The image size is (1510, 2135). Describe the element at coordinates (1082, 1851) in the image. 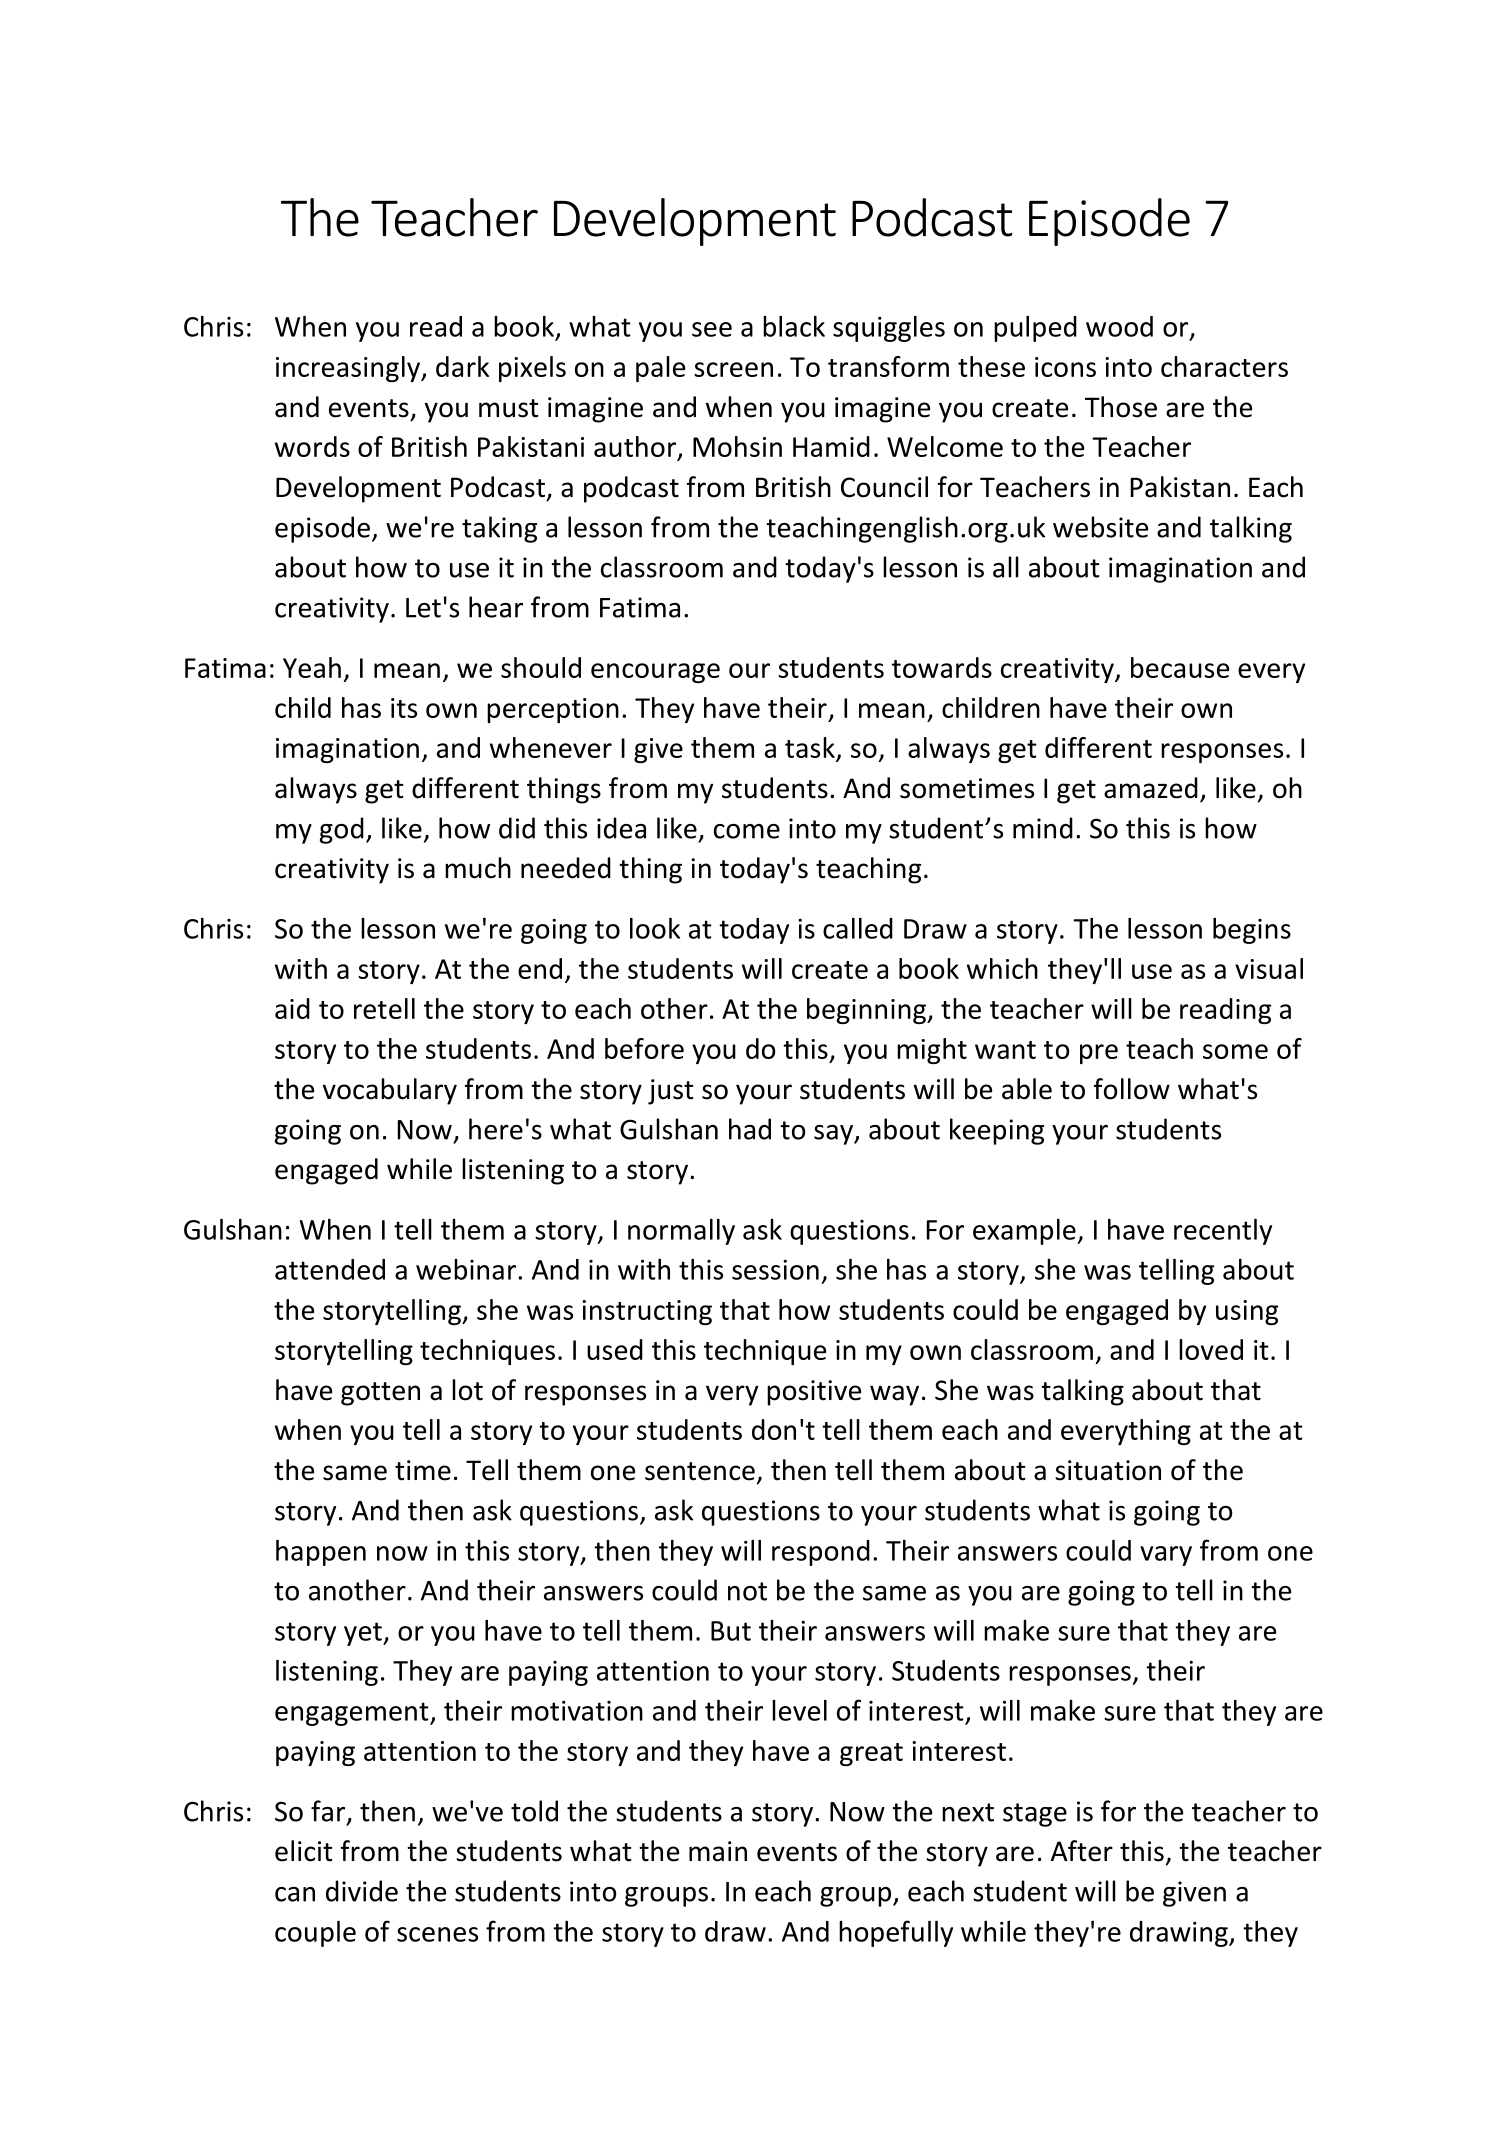

I see `After` at that location.
